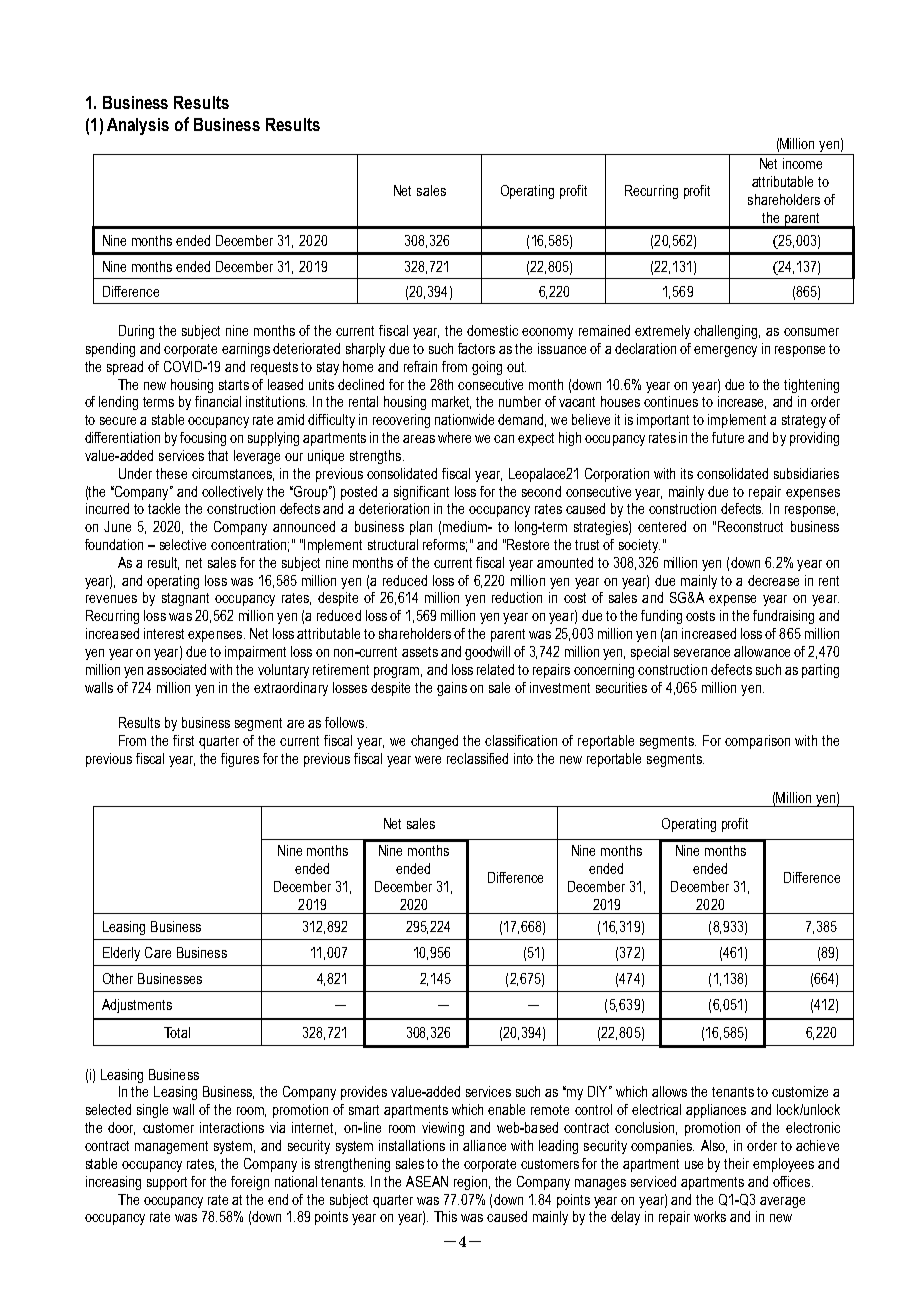 The image size is (924, 1308). What do you see at coordinates (757, 742) in the image?
I see `comparison` at bounding box center [757, 742].
